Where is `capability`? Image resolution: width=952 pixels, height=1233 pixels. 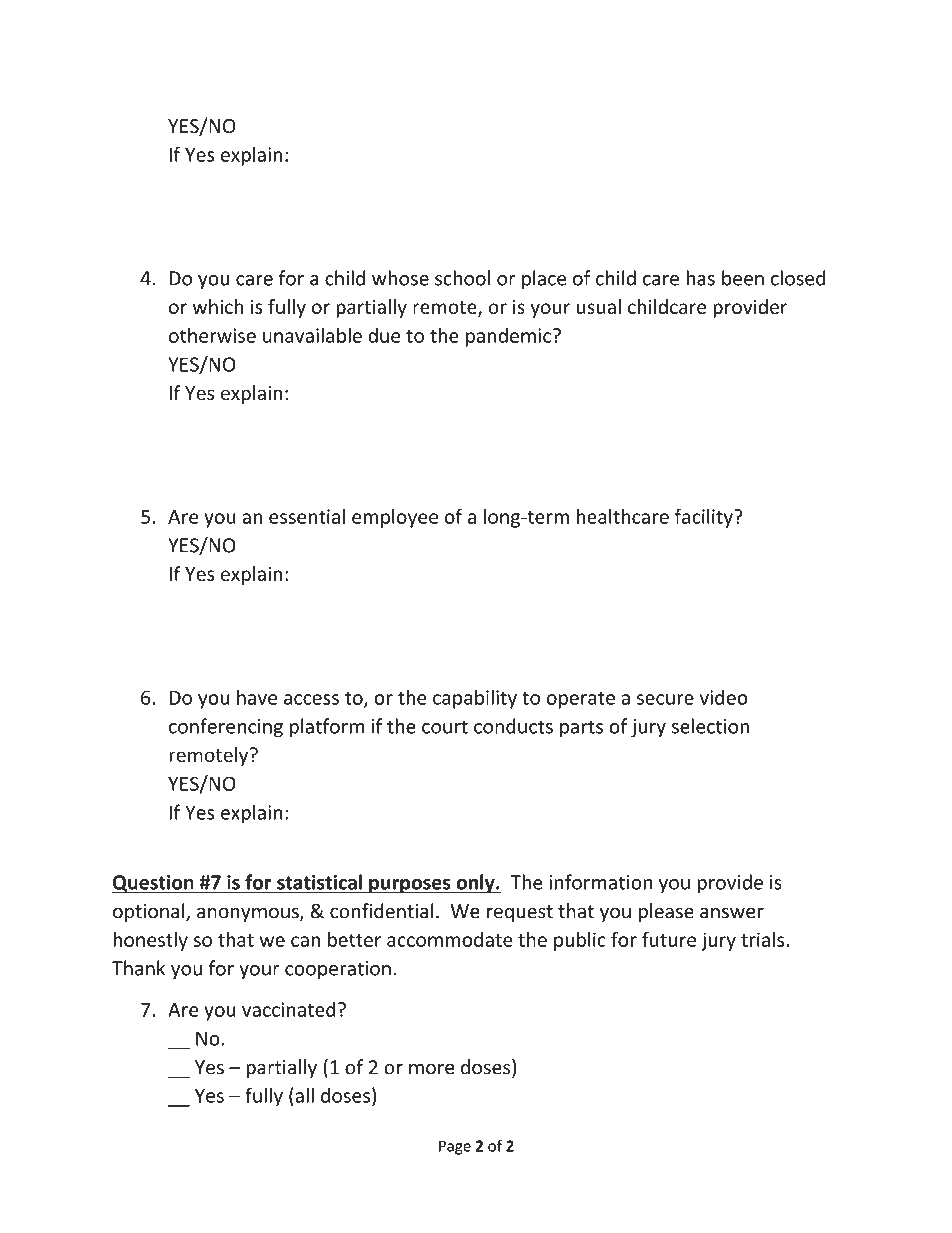 capability is located at coordinates (475, 699).
